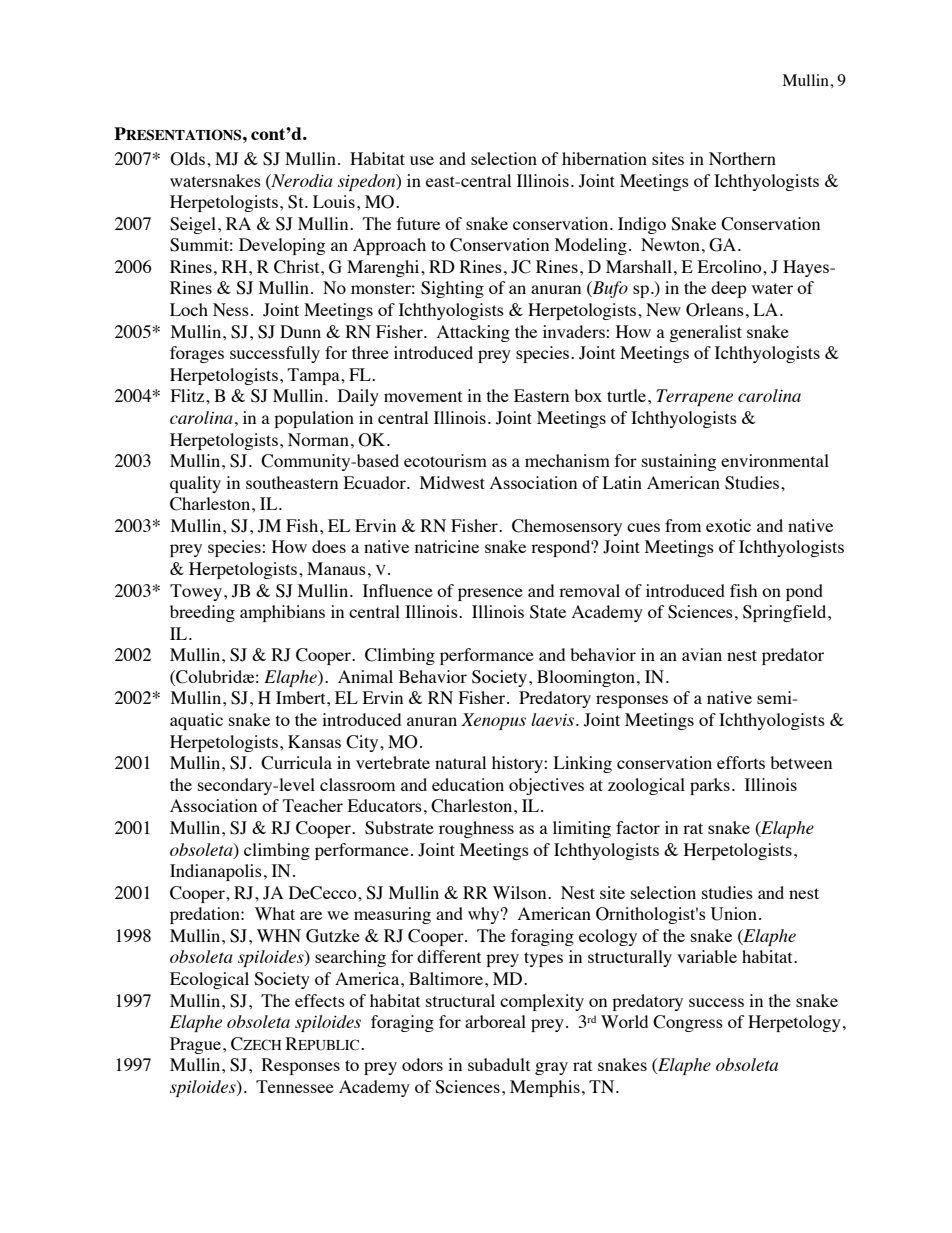 The width and height of the page is (952, 1233). What do you see at coordinates (490, 594) in the page?
I see `presence` at bounding box center [490, 594].
